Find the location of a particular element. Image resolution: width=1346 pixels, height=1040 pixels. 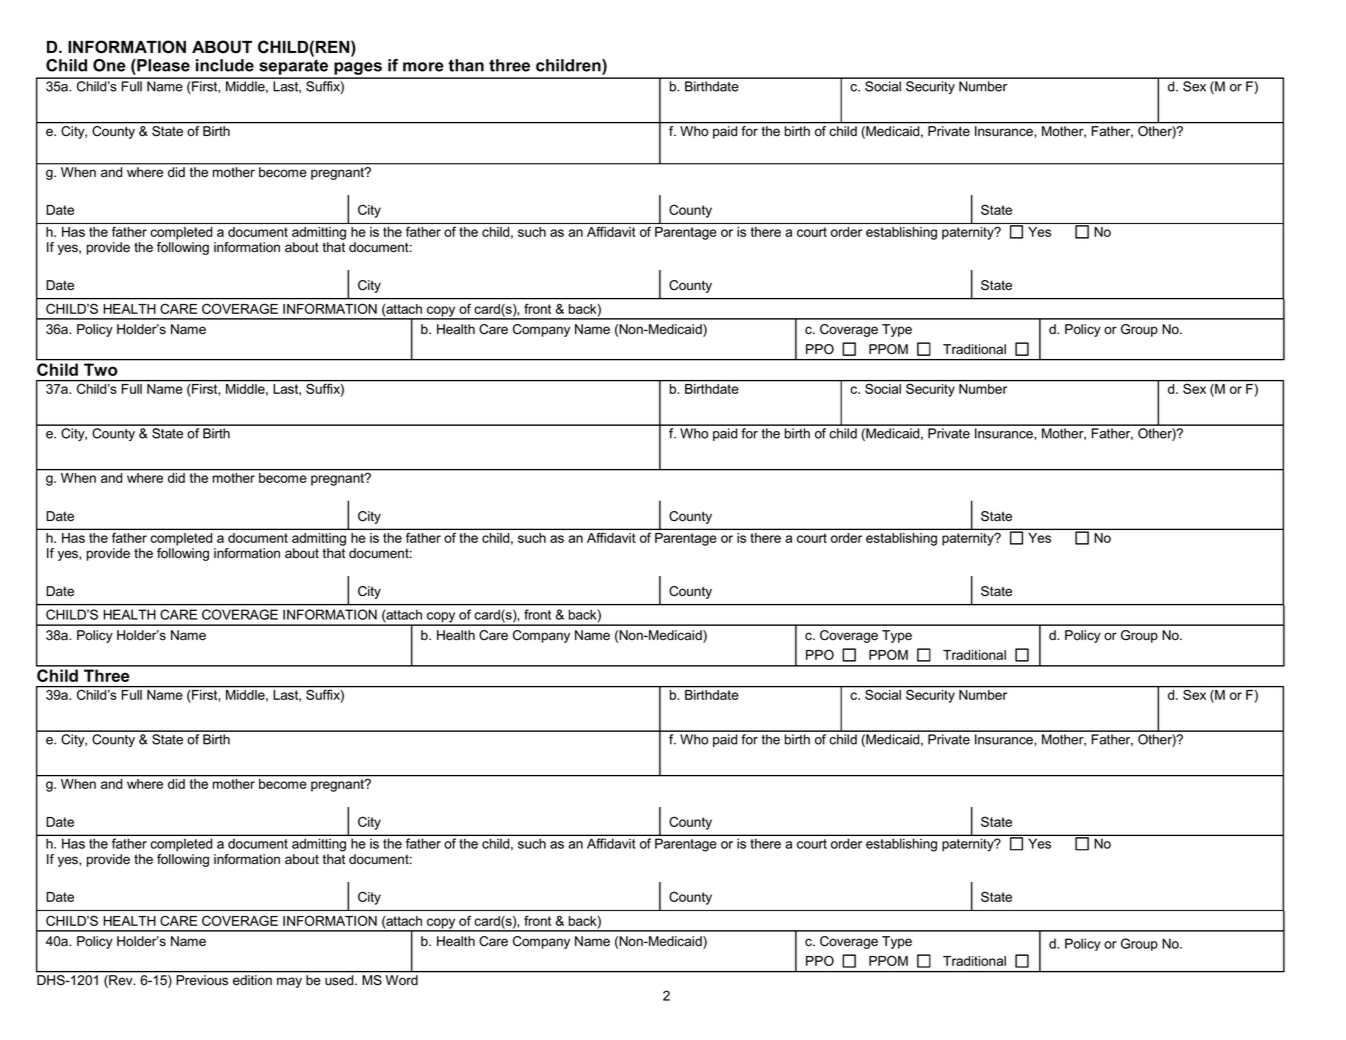

than is located at coordinates (466, 65).
